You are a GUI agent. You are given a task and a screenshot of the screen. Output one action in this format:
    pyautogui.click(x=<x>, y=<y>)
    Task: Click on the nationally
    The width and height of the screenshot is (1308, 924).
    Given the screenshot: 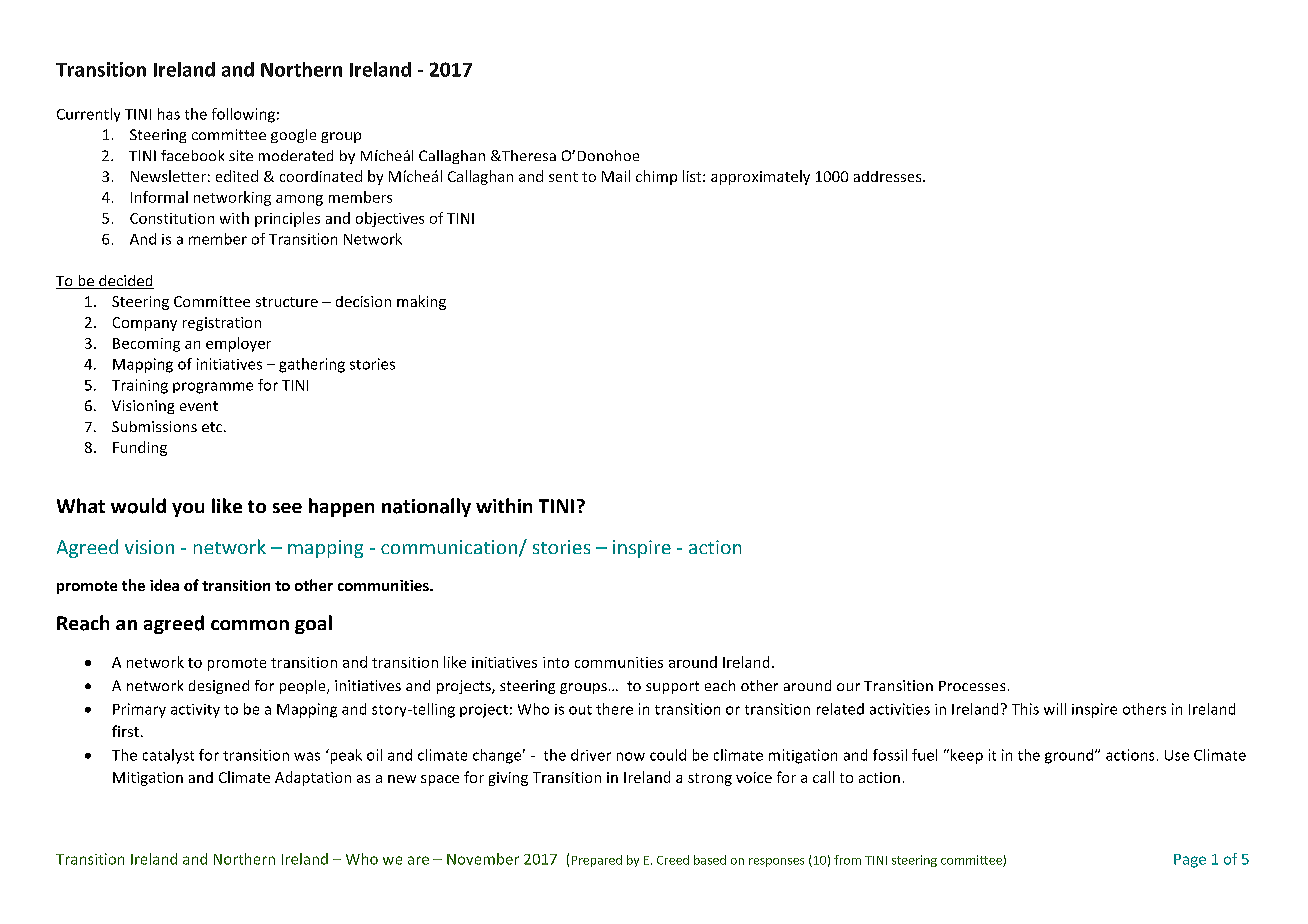 What is the action you would take?
    pyautogui.click(x=426, y=507)
